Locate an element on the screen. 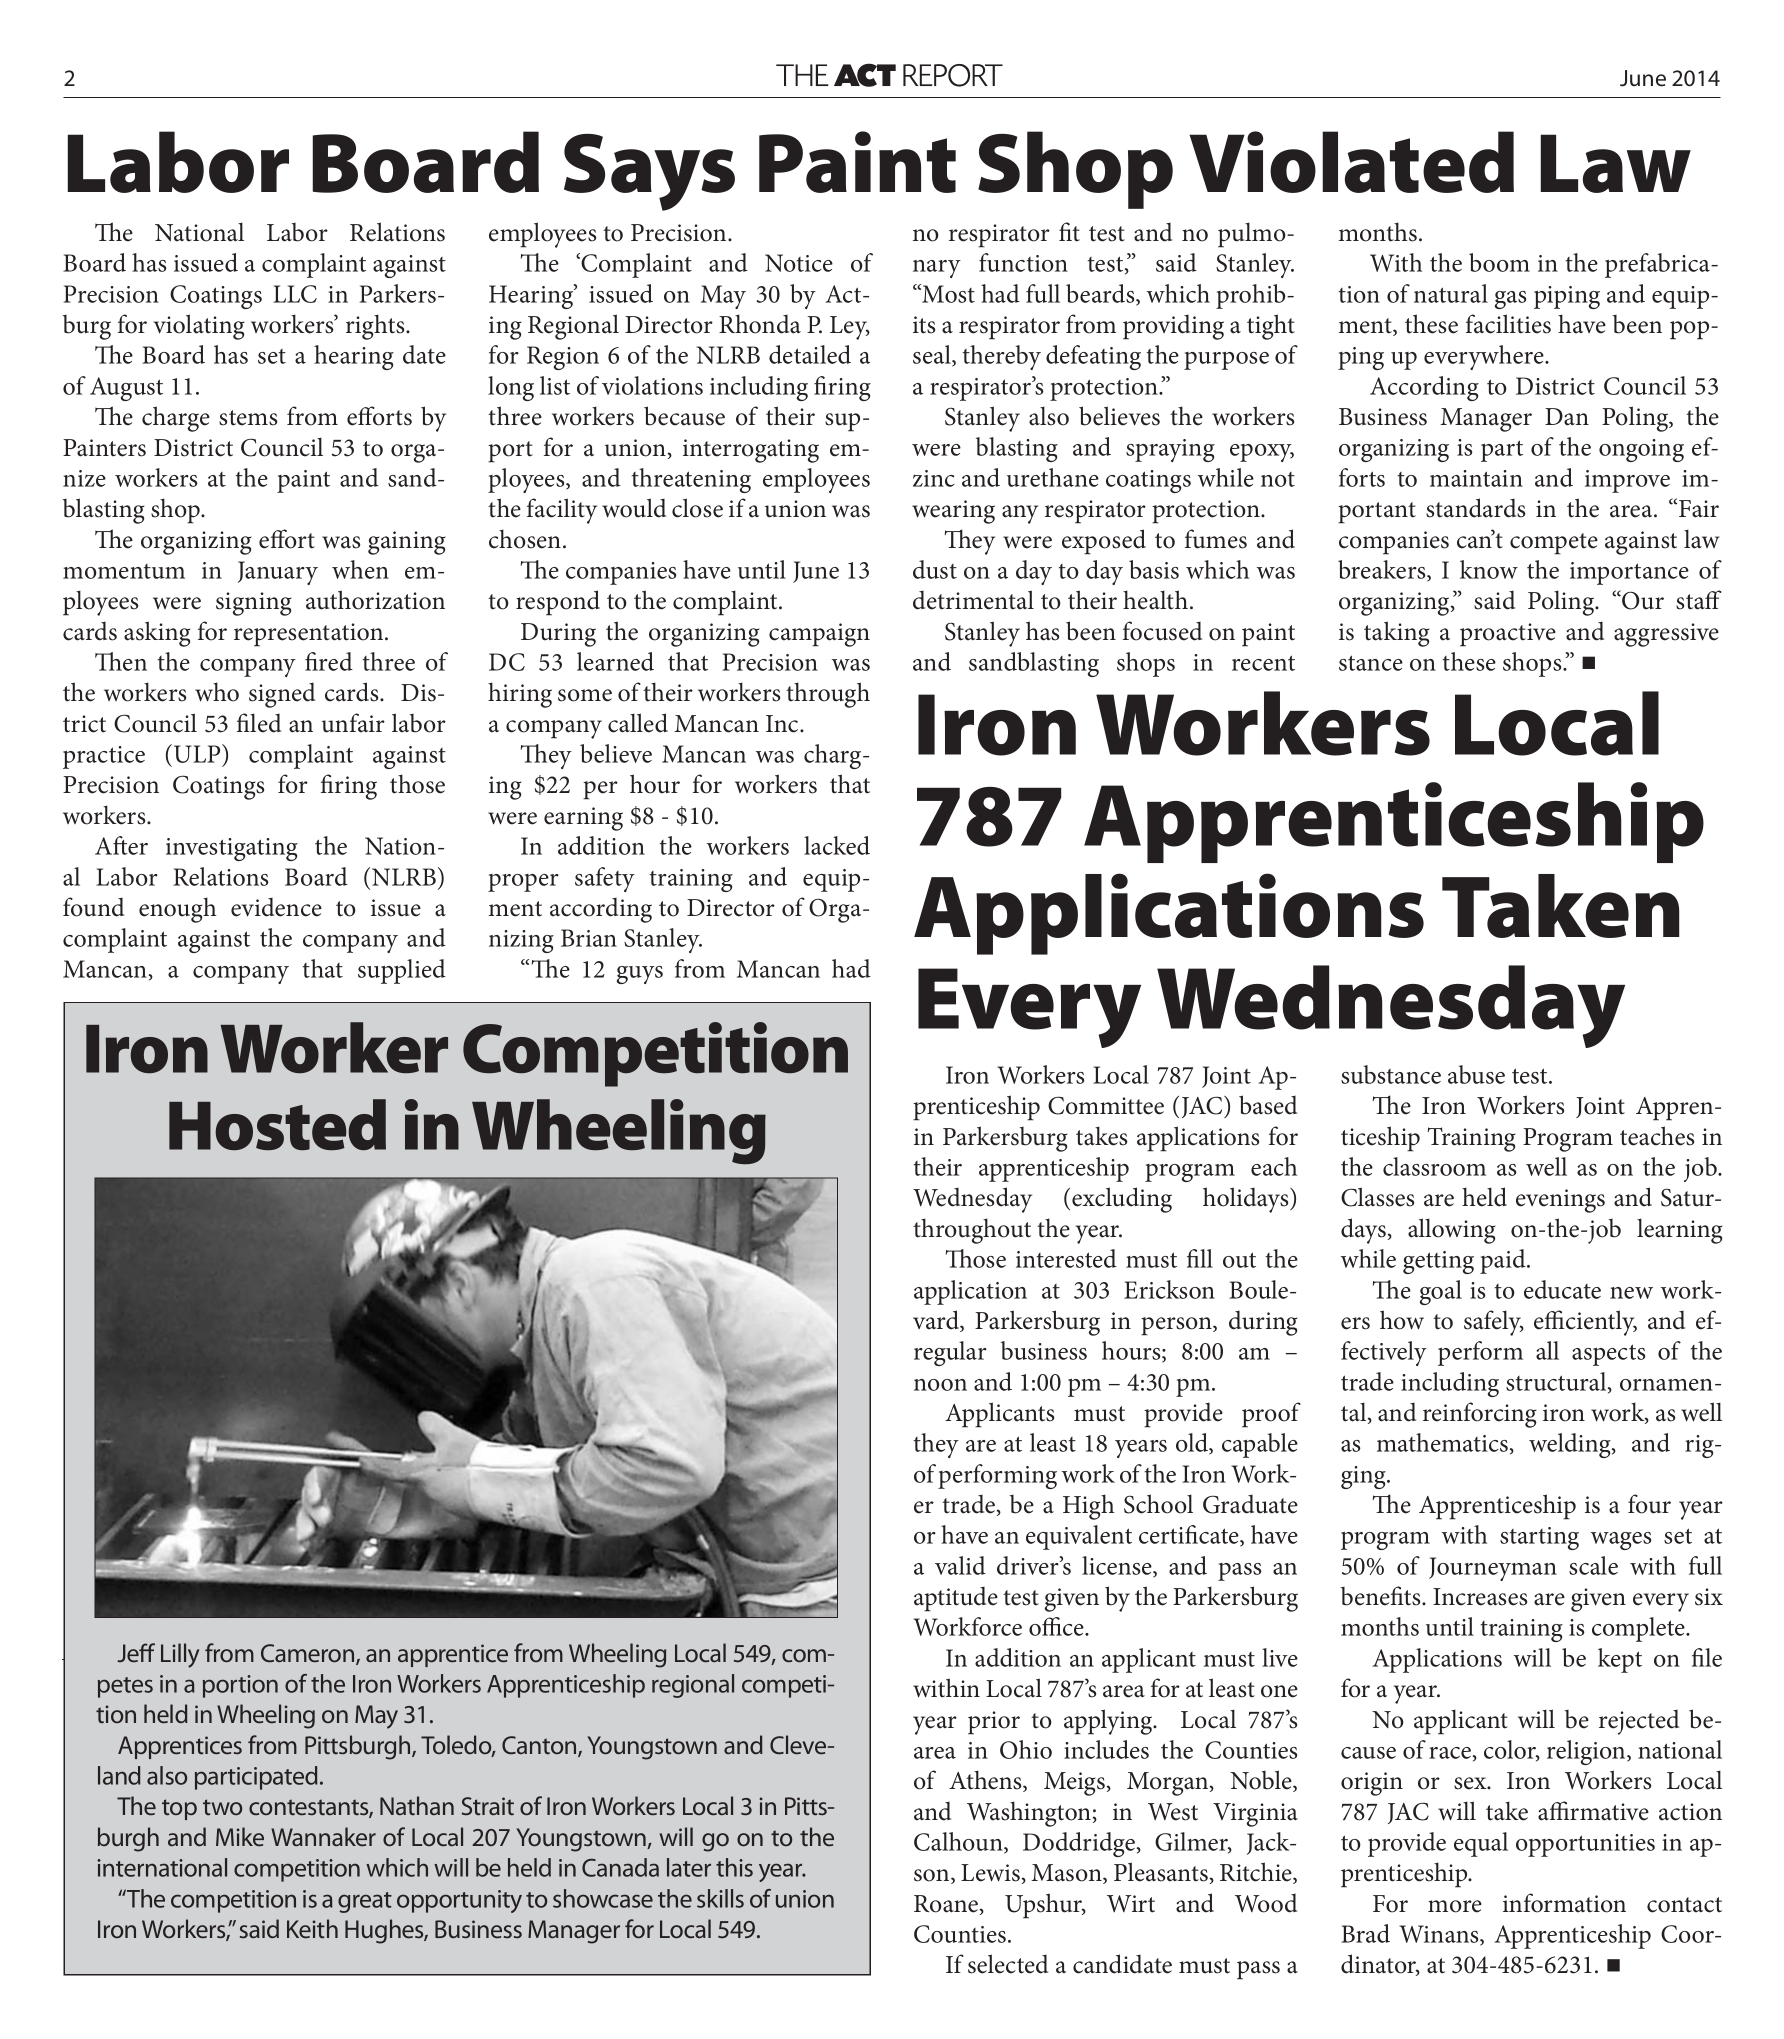 This screenshot has height=2039, width=1784. abuse is located at coordinates (1476, 1074).
